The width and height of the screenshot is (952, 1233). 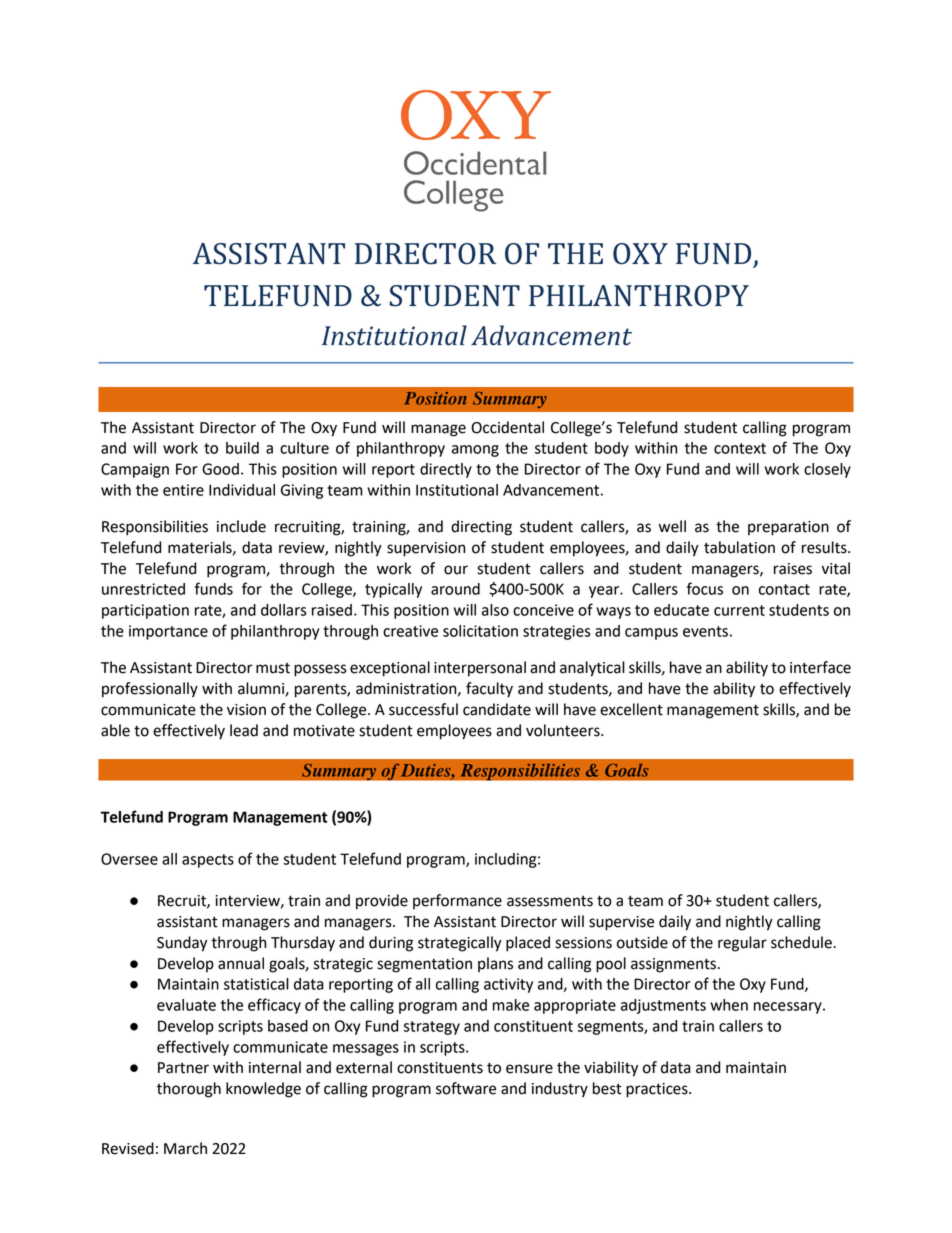 What do you see at coordinates (185, 1148) in the screenshot?
I see `March` at bounding box center [185, 1148].
